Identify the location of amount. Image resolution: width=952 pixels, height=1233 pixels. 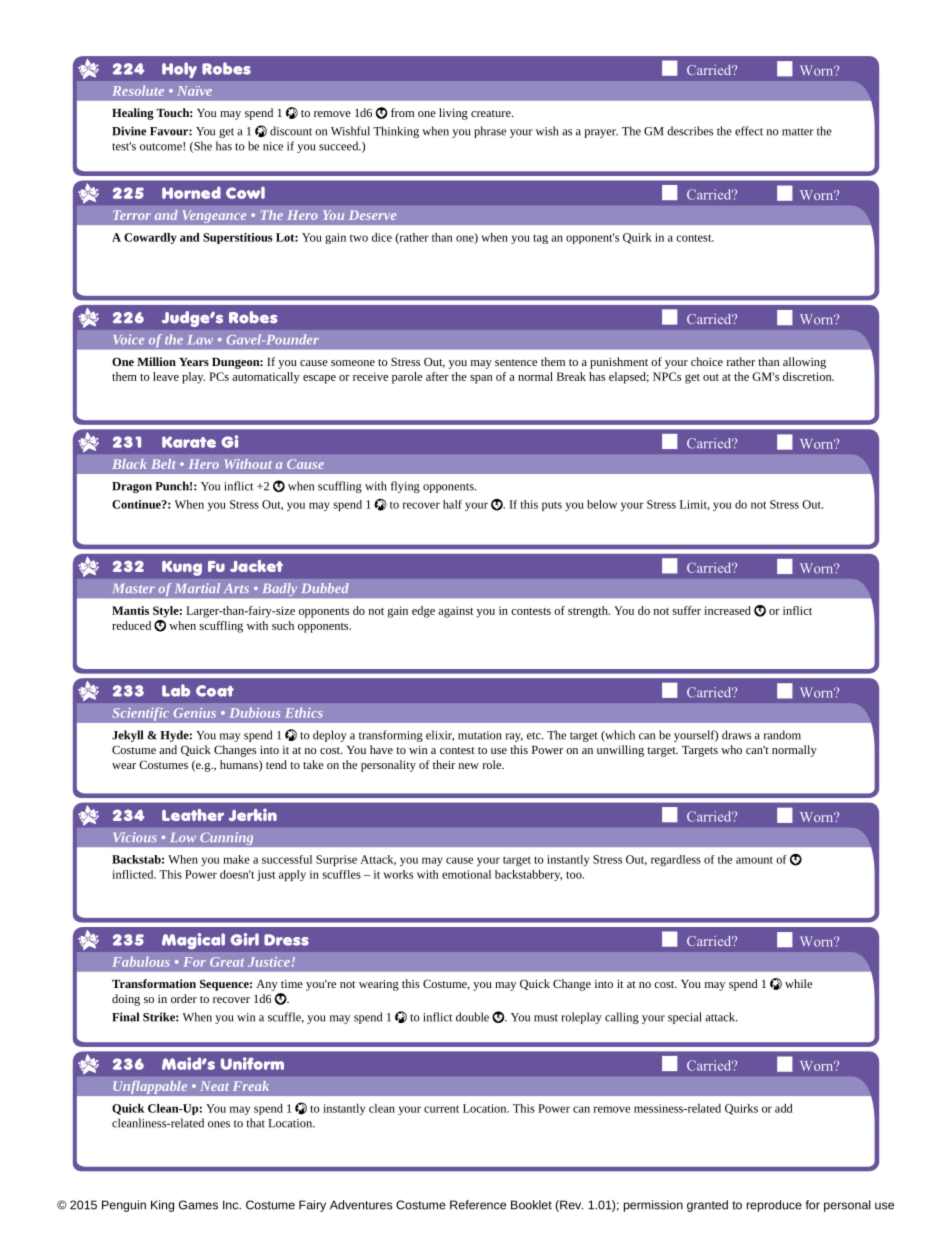
(754, 860).
